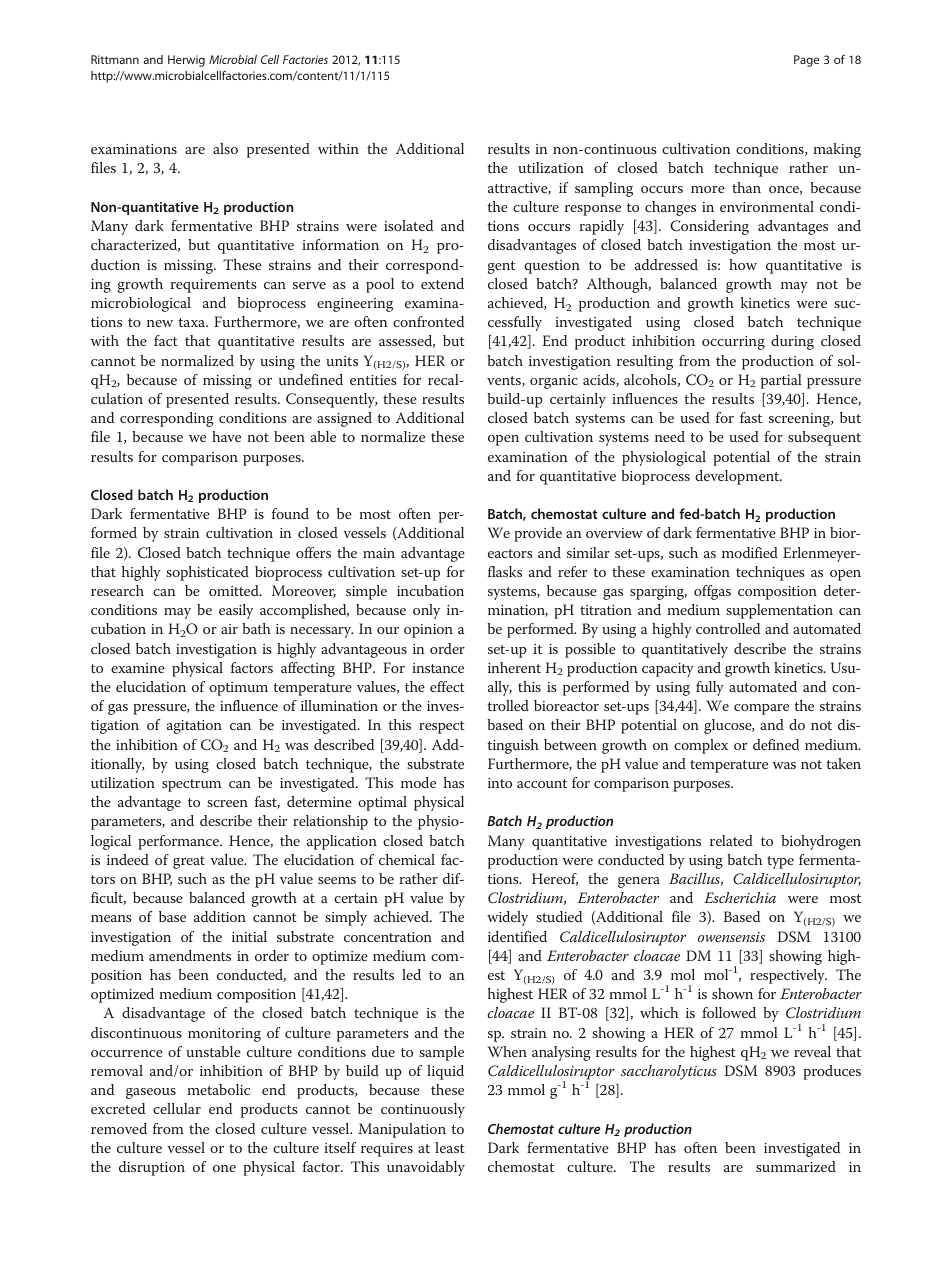 The width and height of the screenshot is (952, 1270). What do you see at coordinates (604, 189) in the screenshot?
I see `sampling` at bounding box center [604, 189].
